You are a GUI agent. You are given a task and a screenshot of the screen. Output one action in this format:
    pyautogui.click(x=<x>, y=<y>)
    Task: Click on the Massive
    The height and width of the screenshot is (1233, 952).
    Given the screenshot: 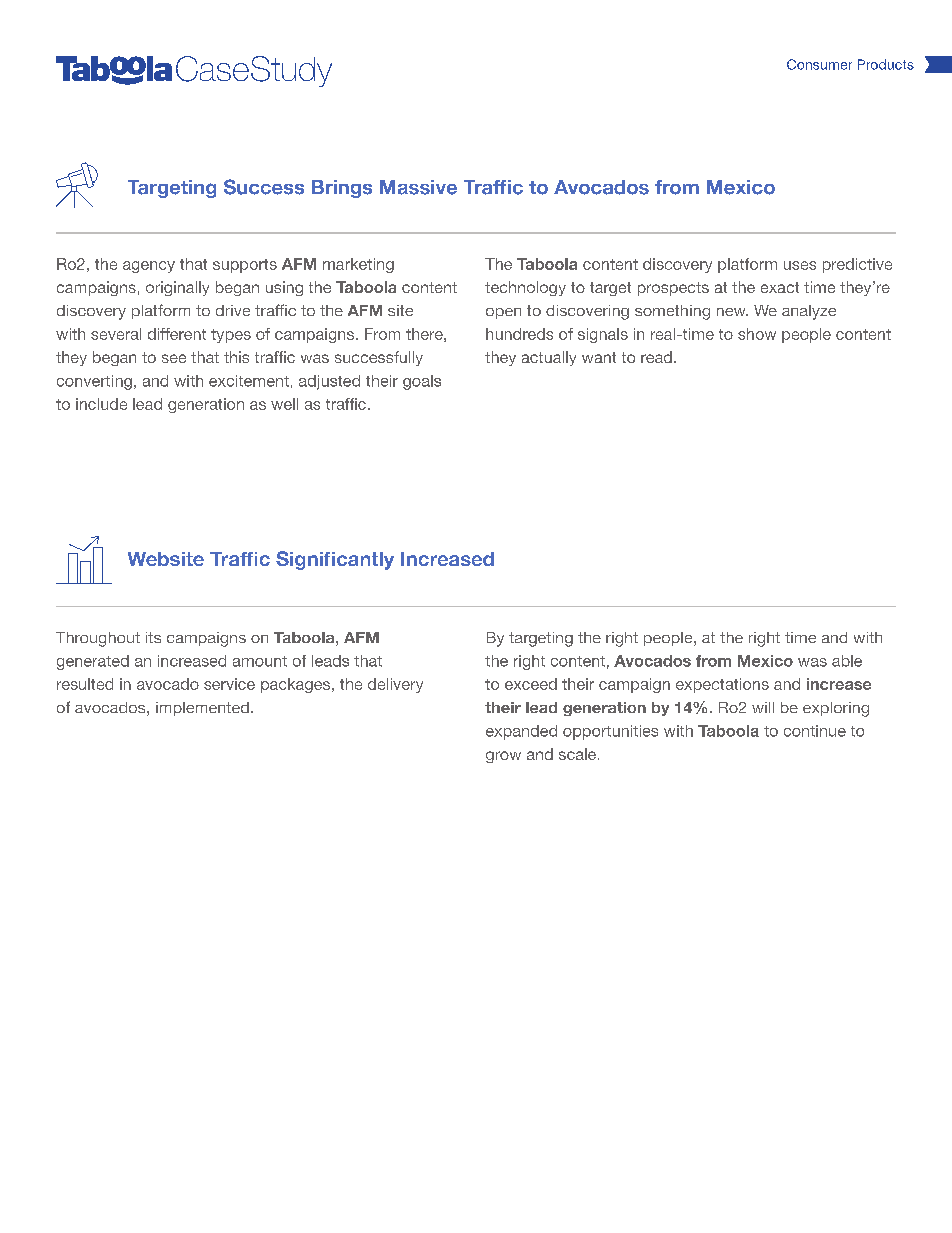 What is the action you would take?
    pyautogui.click(x=418, y=187)
